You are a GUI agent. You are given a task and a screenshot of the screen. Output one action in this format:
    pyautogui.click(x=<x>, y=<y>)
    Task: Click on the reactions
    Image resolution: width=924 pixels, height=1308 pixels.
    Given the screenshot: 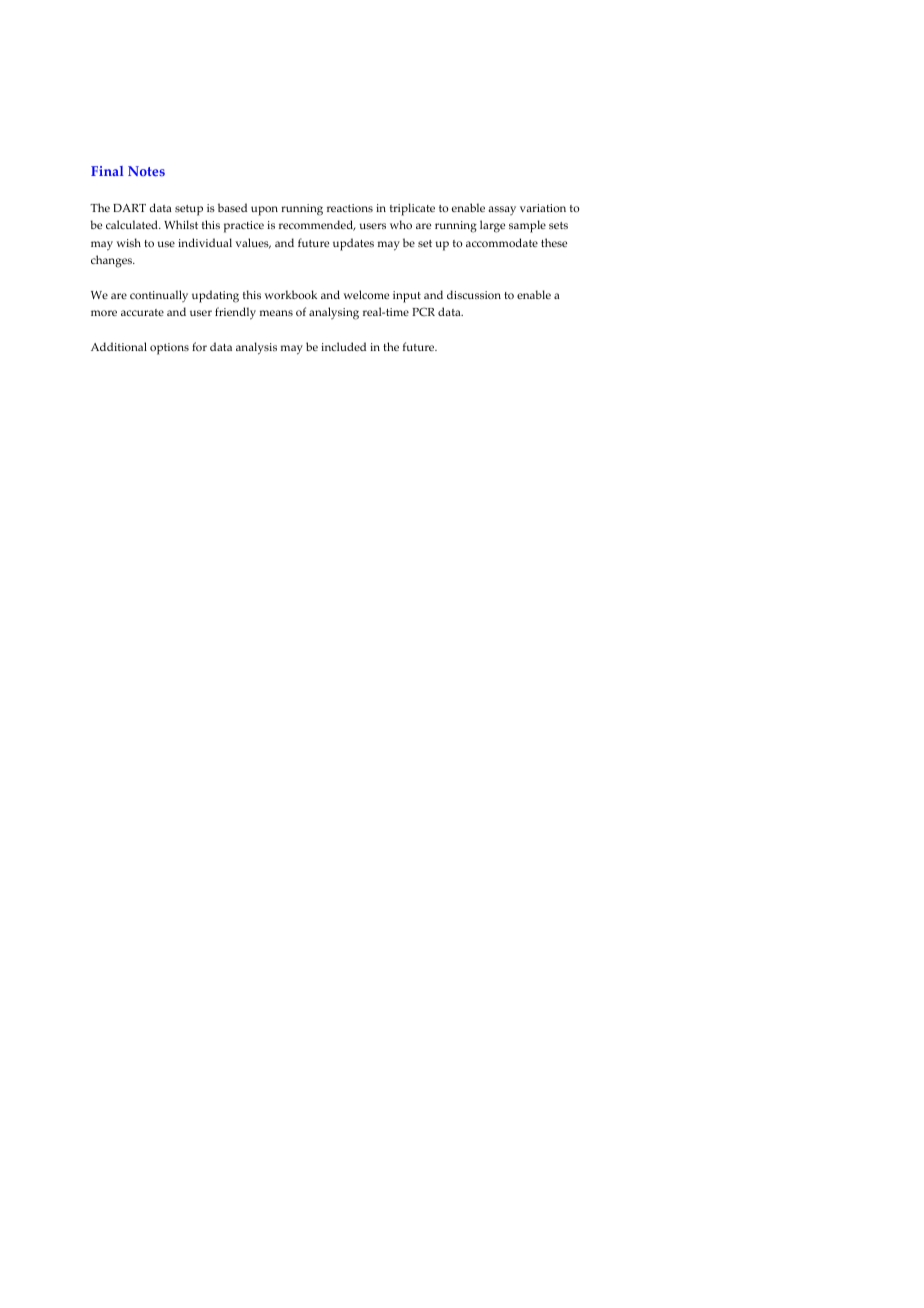 What is the action you would take?
    pyautogui.click(x=350, y=208)
